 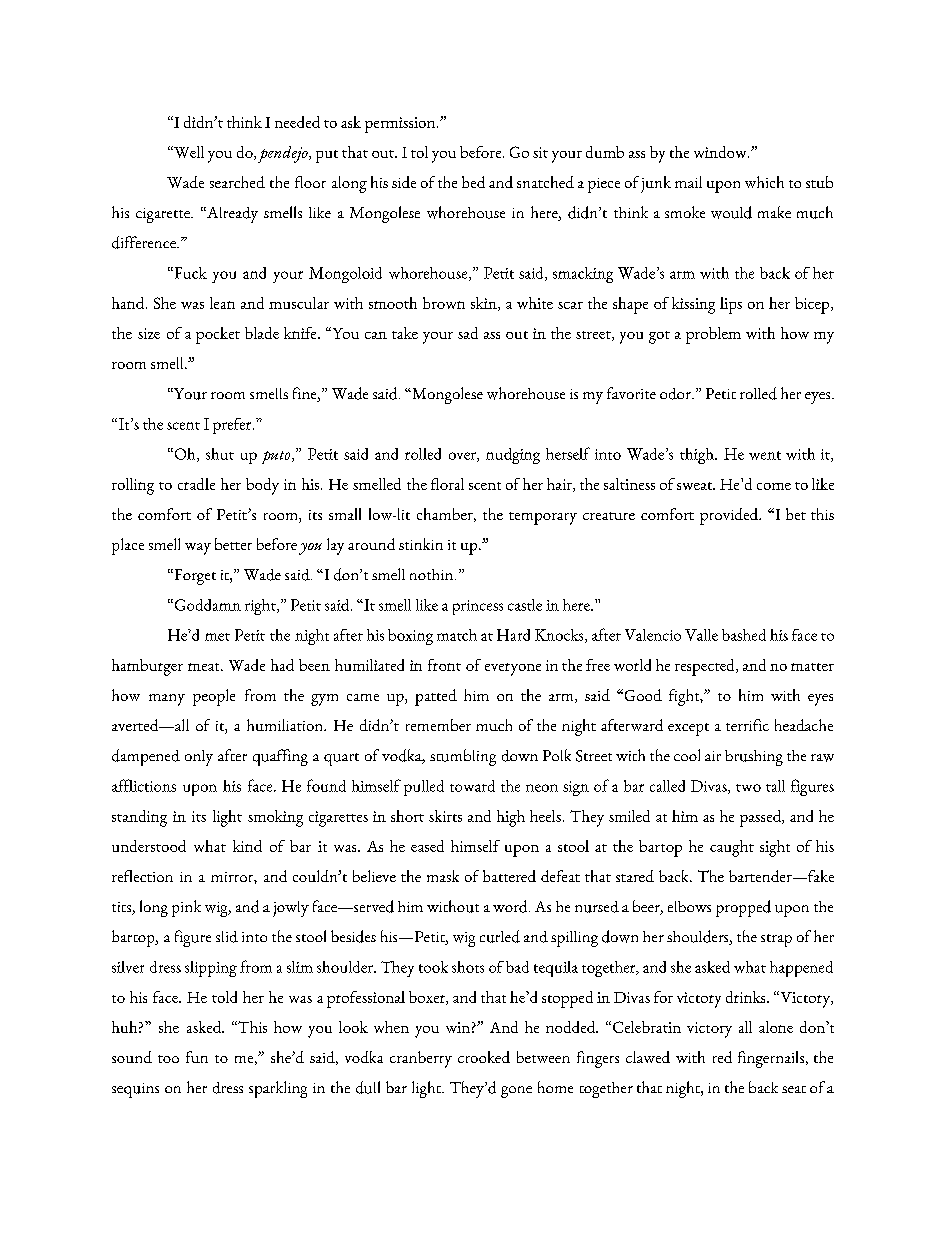 What do you see at coordinates (197, 1057) in the document?
I see `fun` at bounding box center [197, 1057].
